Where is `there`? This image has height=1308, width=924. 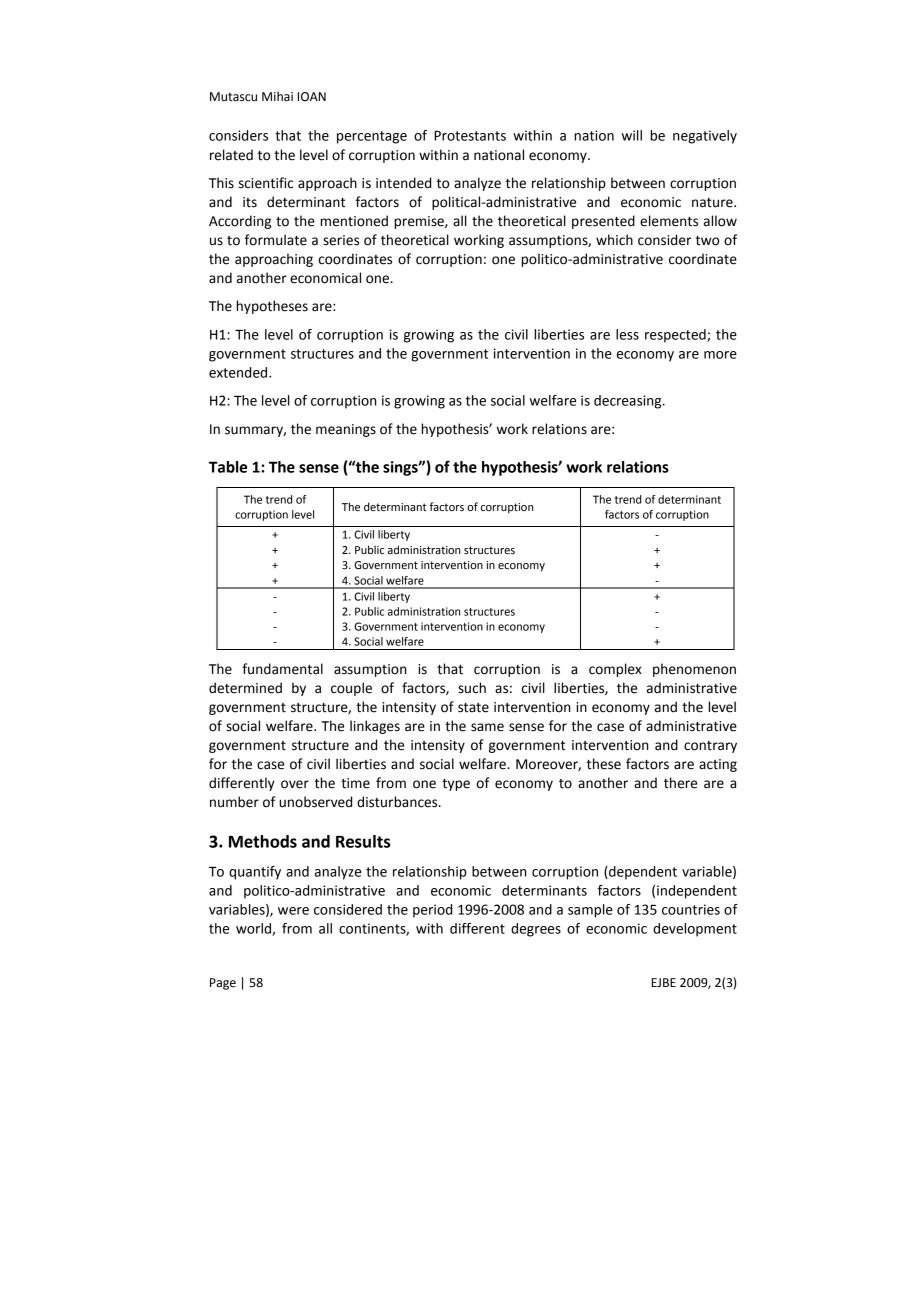 there is located at coordinates (680, 783).
